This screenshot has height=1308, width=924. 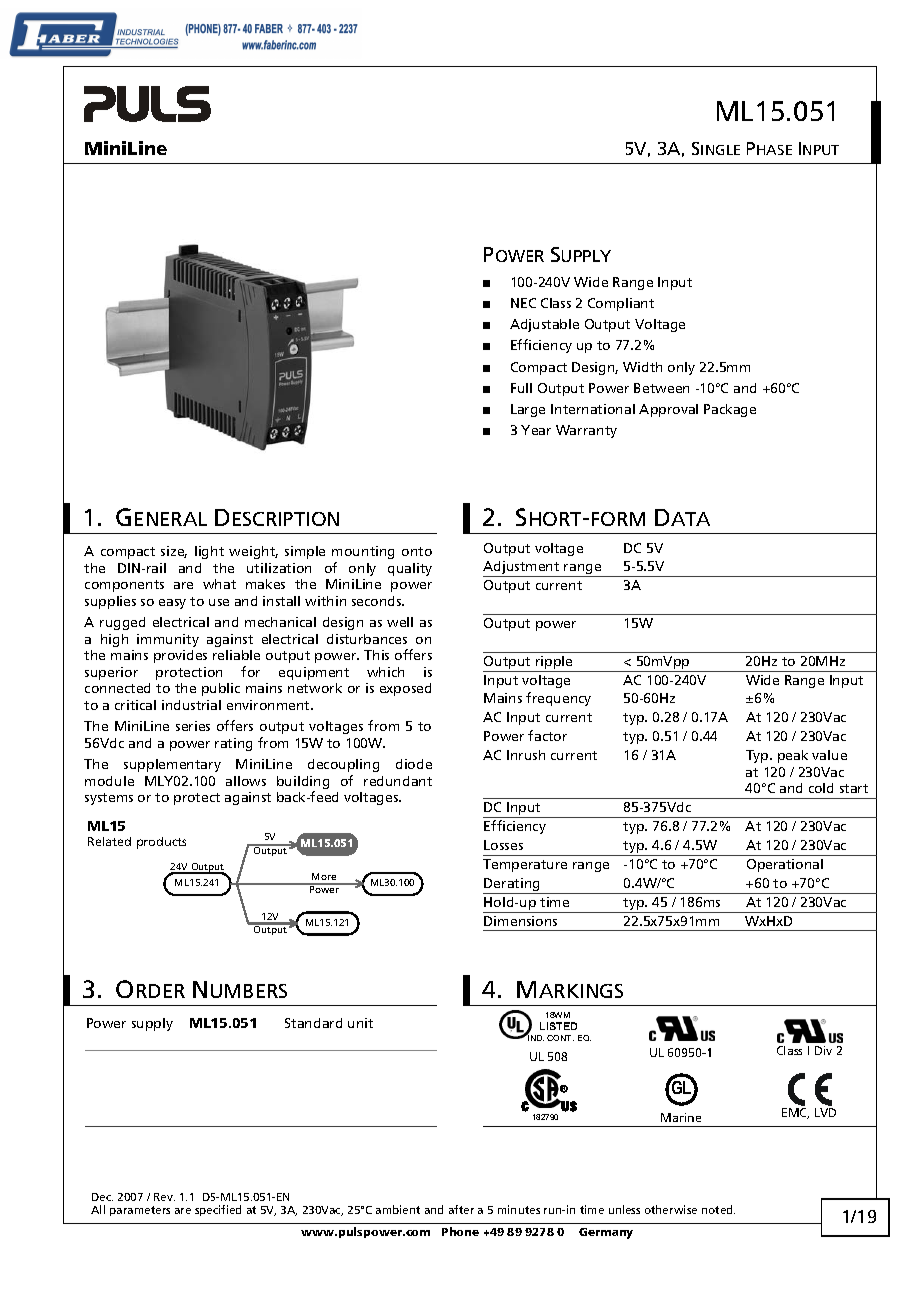 What do you see at coordinates (461, 1209) in the screenshot?
I see `after` at bounding box center [461, 1209].
